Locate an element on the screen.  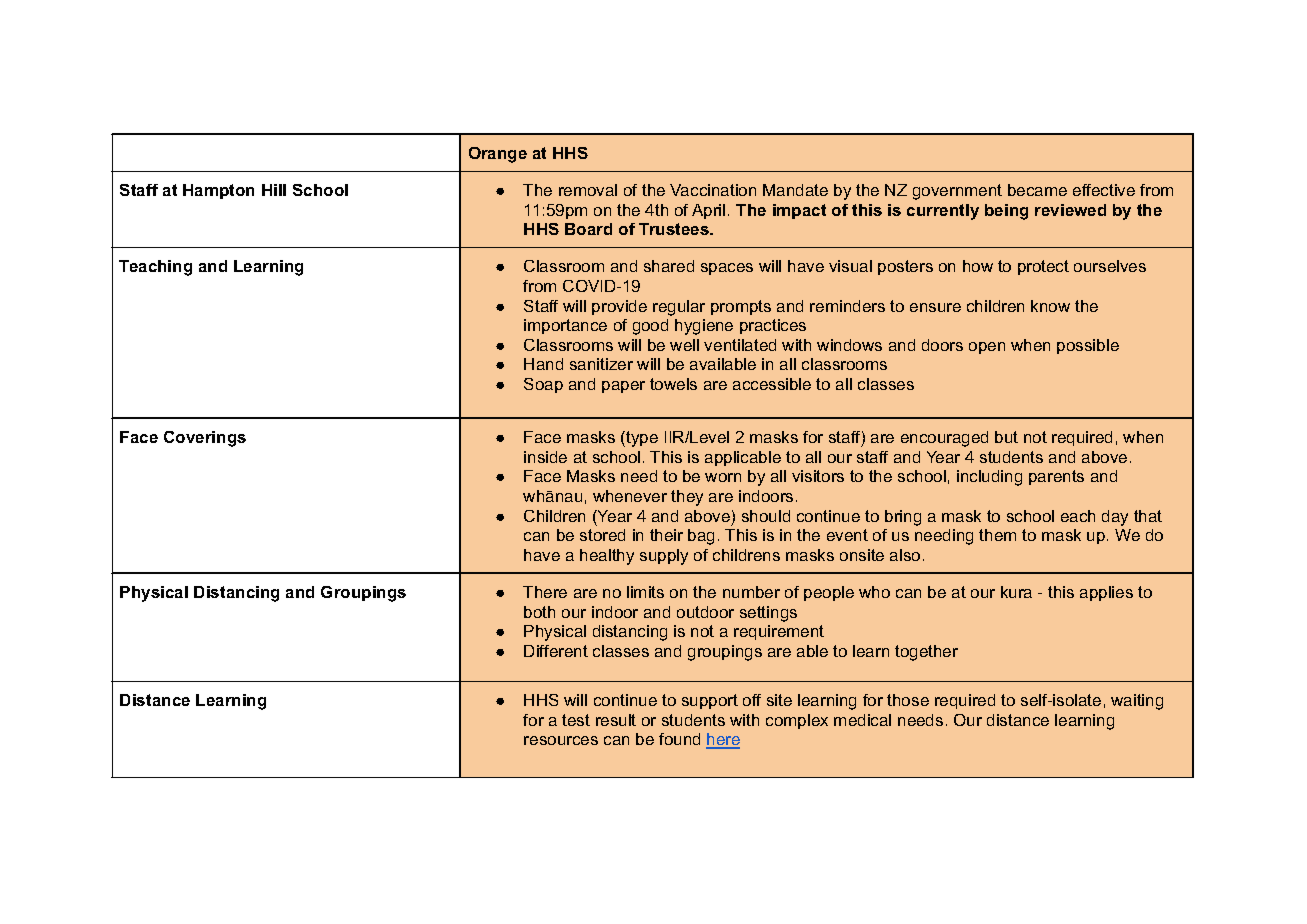
limits is located at coordinates (645, 592).
